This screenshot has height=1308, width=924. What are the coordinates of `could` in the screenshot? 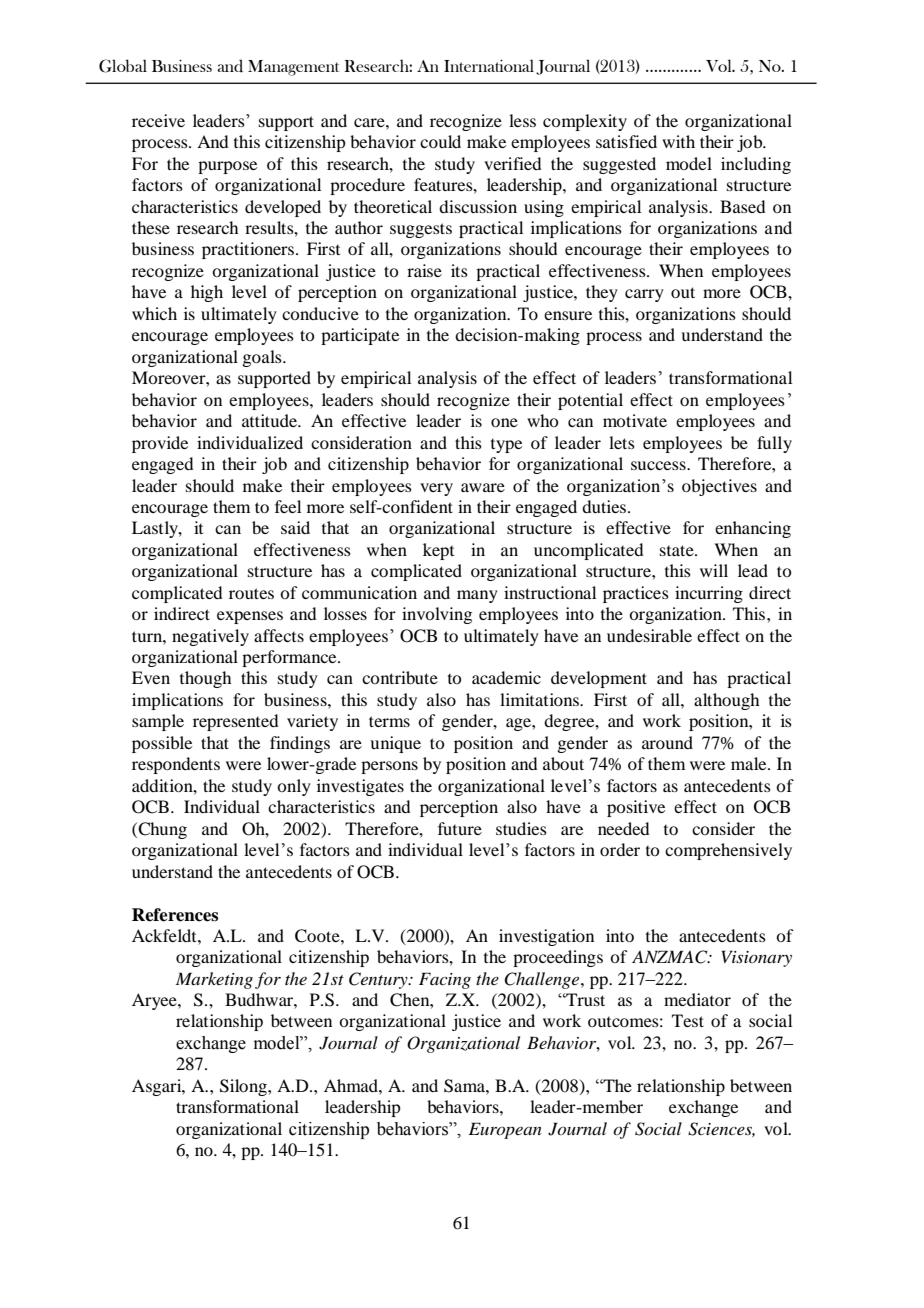 It's located at (440, 141).
